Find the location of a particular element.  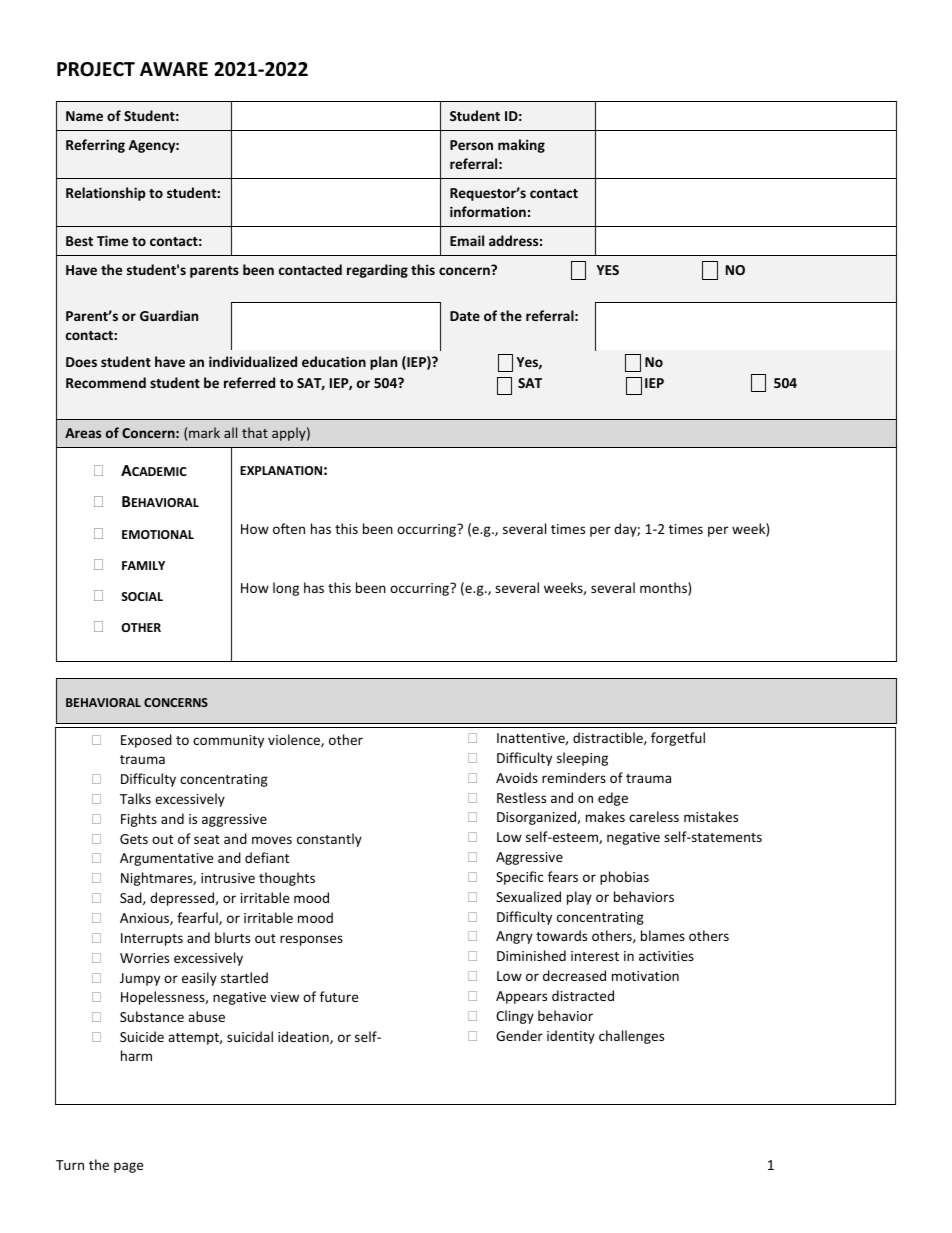

ideation is located at coordinates (304, 1037).
